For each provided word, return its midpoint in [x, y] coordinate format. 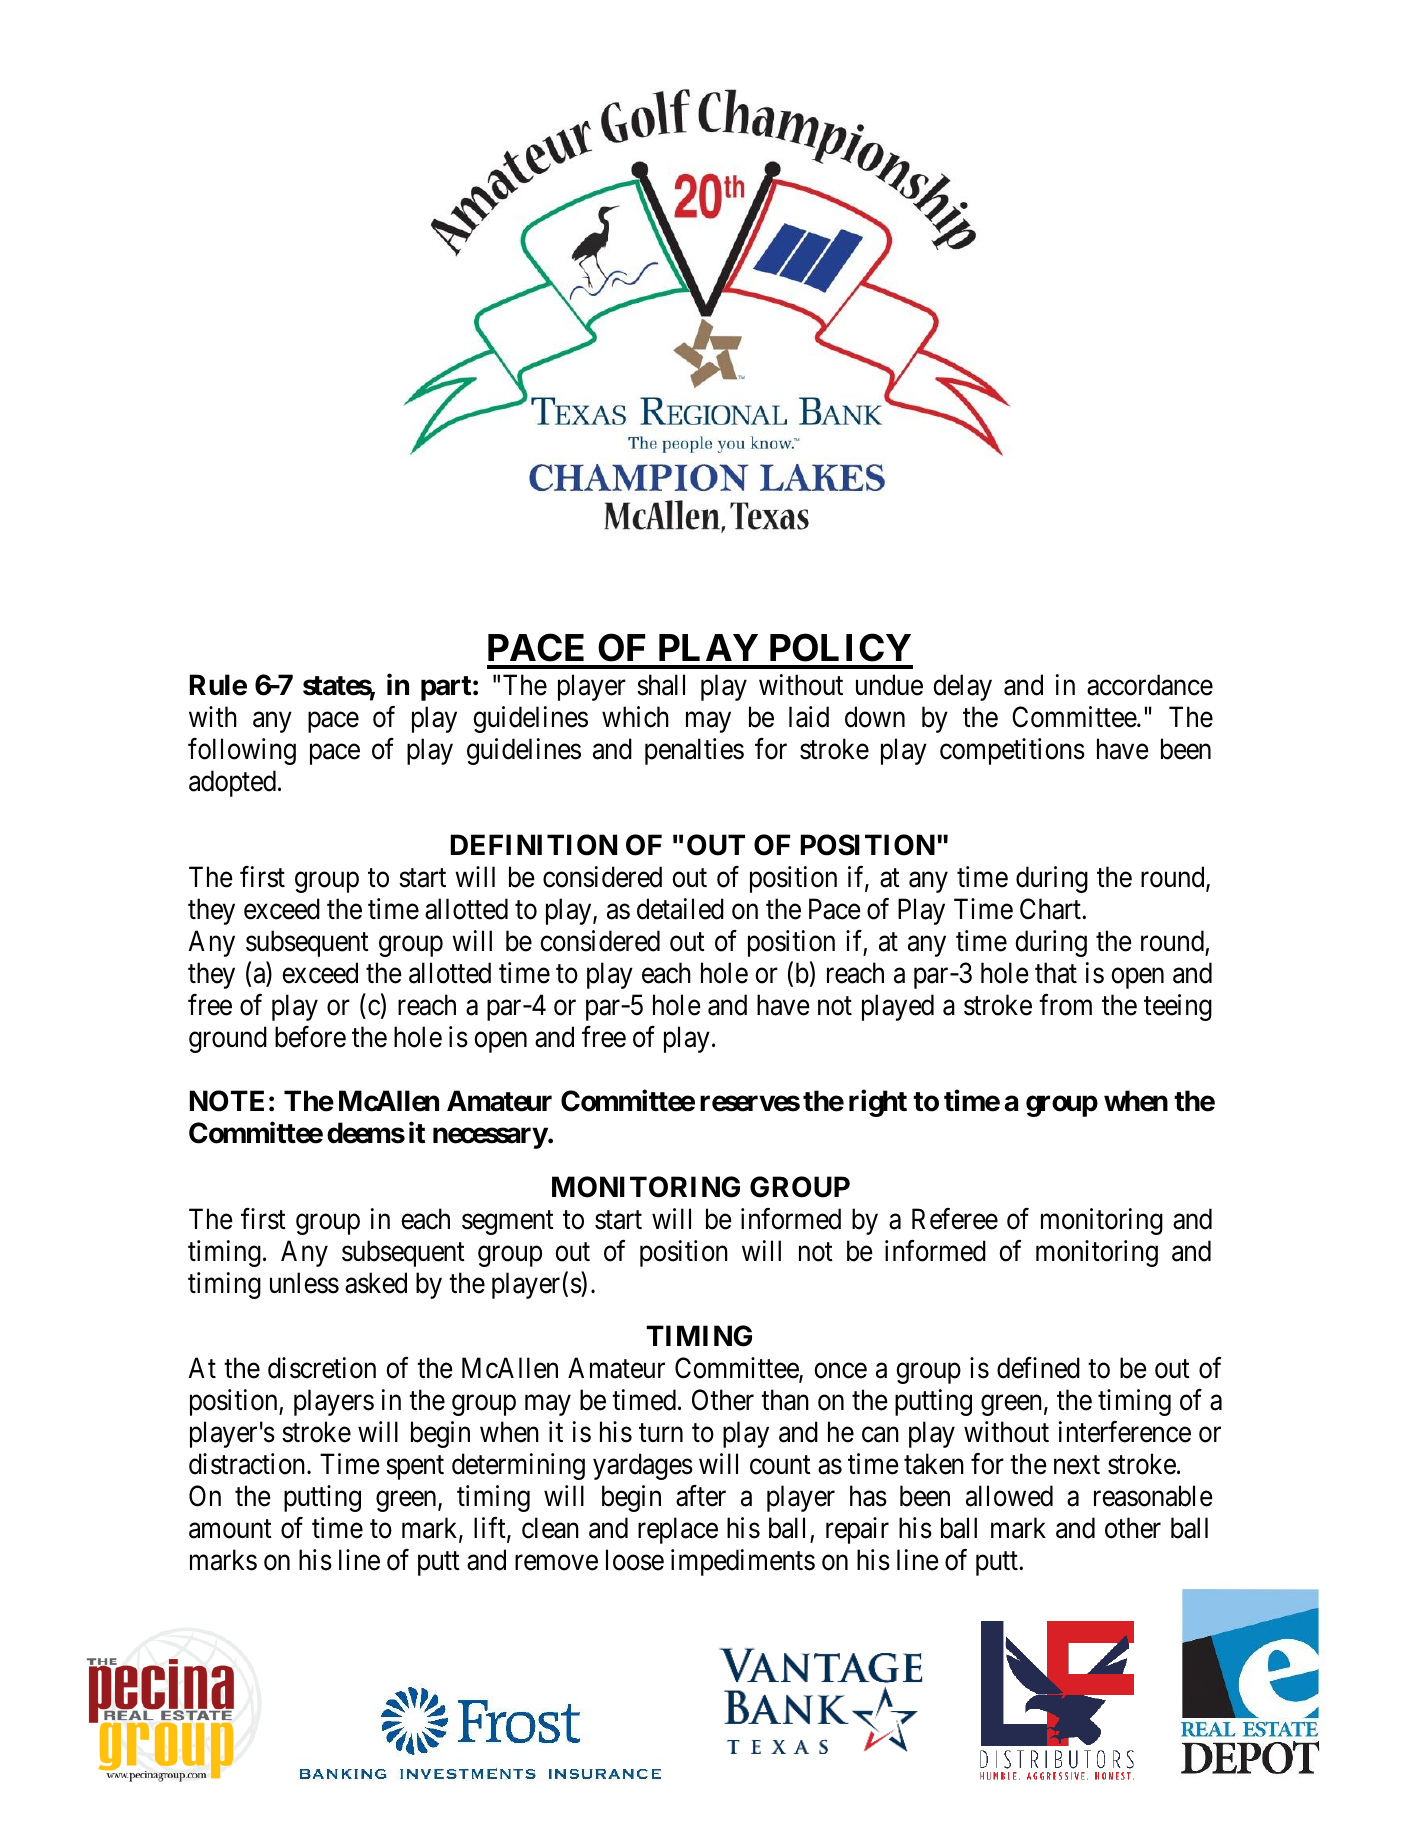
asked [376, 1283]
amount [230, 1529]
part [446, 688]
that [1056, 973]
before [310, 1037]
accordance [1150, 685]
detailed [680, 909]
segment [508, 1223]
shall [661, 685]
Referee [955, 1219]
